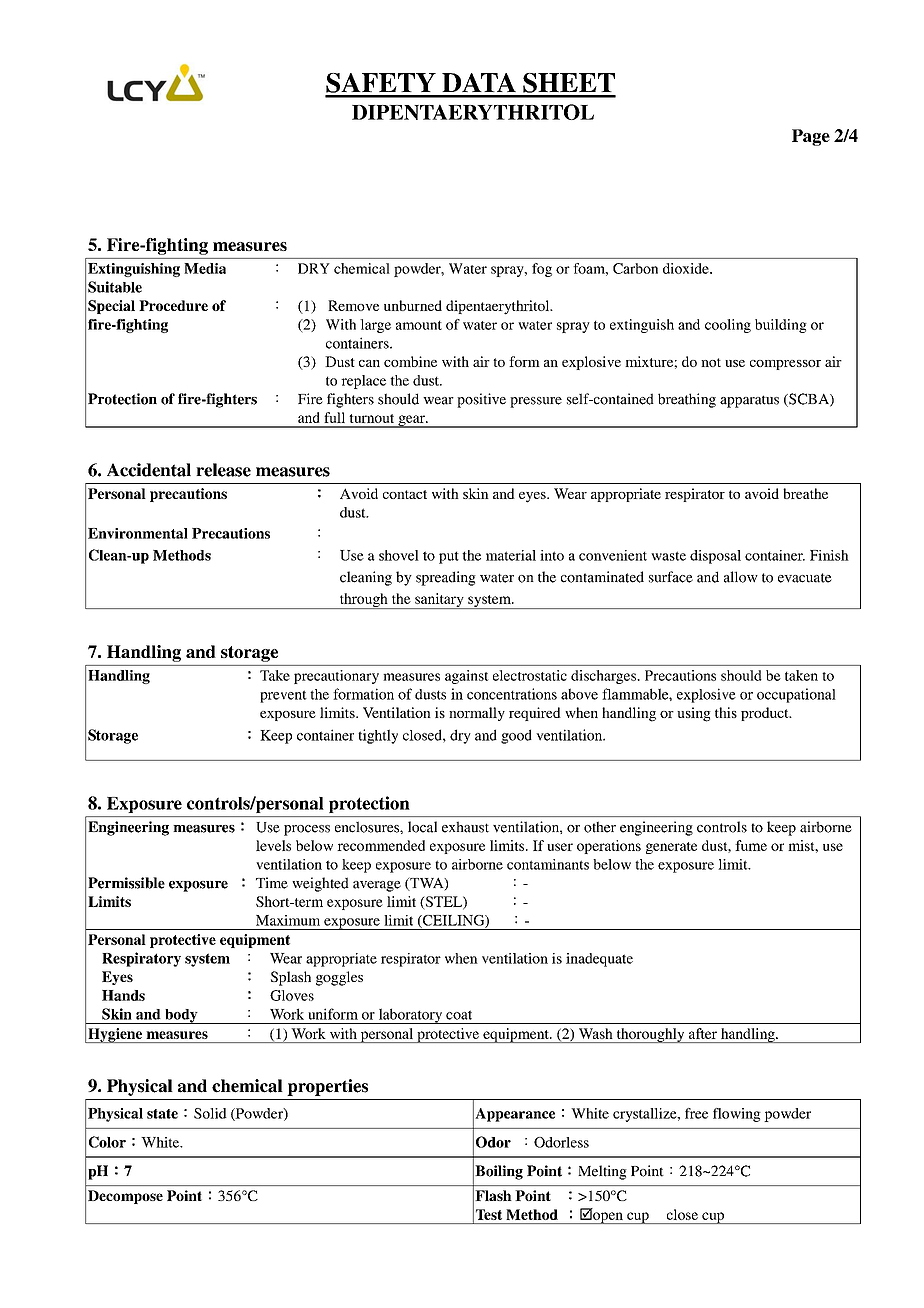 The width and height of the document is (924, 1308). I want to click on prevent, so click(283, 696).
